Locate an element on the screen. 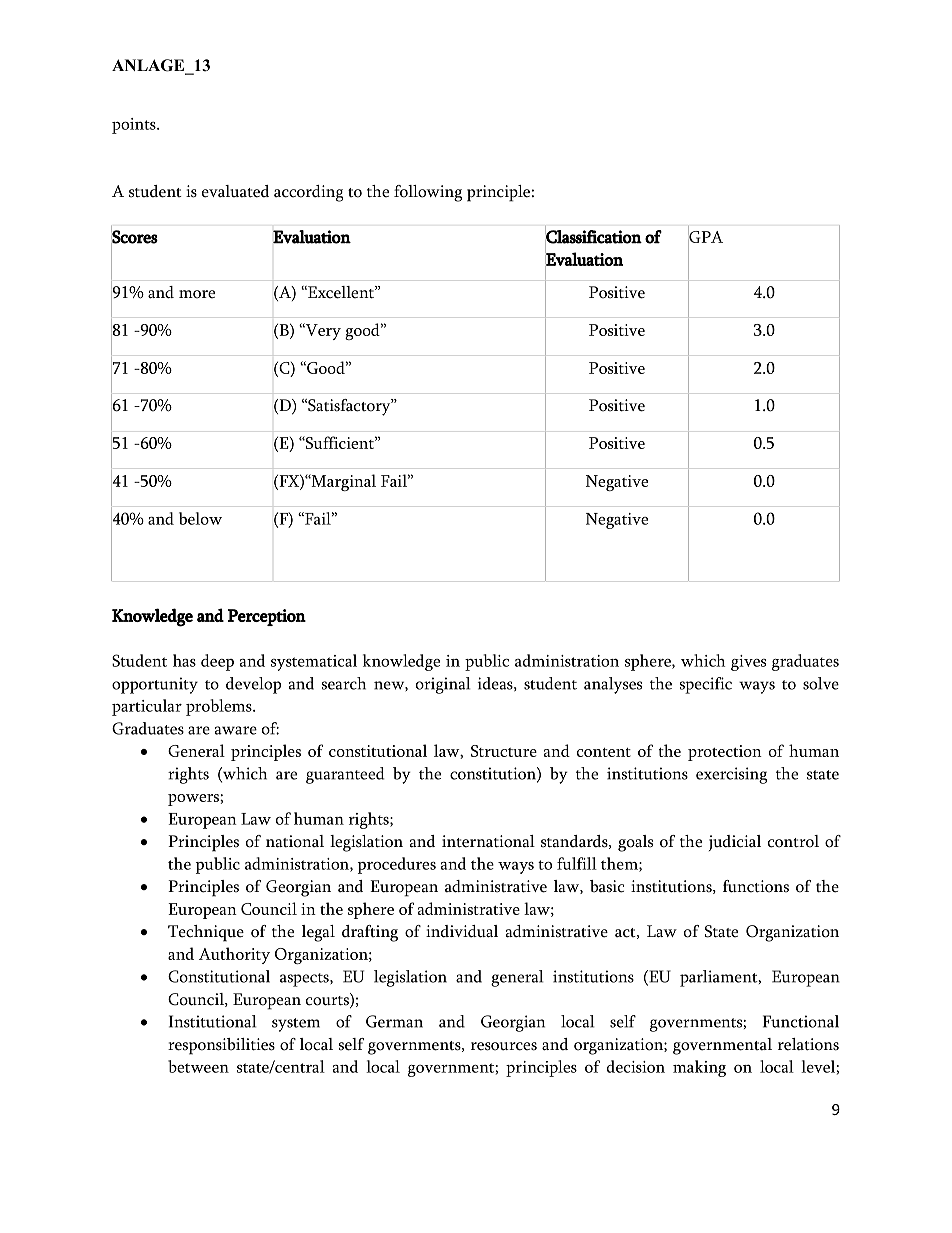 The width and height of the screenshot is (952, 1233). responsibilities is located at coordinates (221, 1046).
